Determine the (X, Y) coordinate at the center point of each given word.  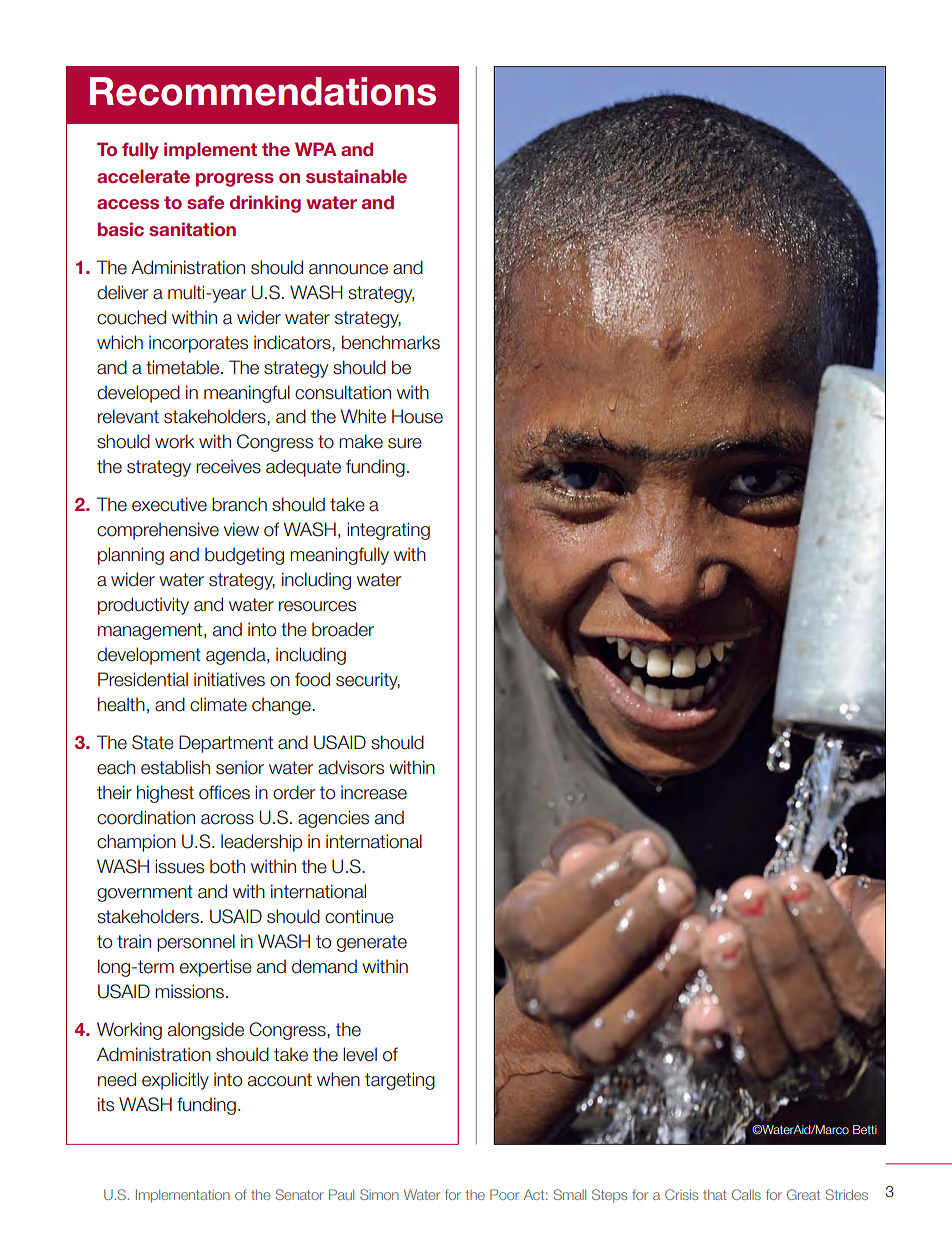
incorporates (198, 344)
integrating (388, 531)
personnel (196, 943)
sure (405, 443)
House (417, 416)
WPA (316, 149)
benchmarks (391, 342)
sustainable (356, 176)
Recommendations (263, 91)
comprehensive (158, 531)
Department (226, 744)
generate (372, 943)
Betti (865, 1129)
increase (374, 792)
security (368, 681)
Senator (299, 1194)
